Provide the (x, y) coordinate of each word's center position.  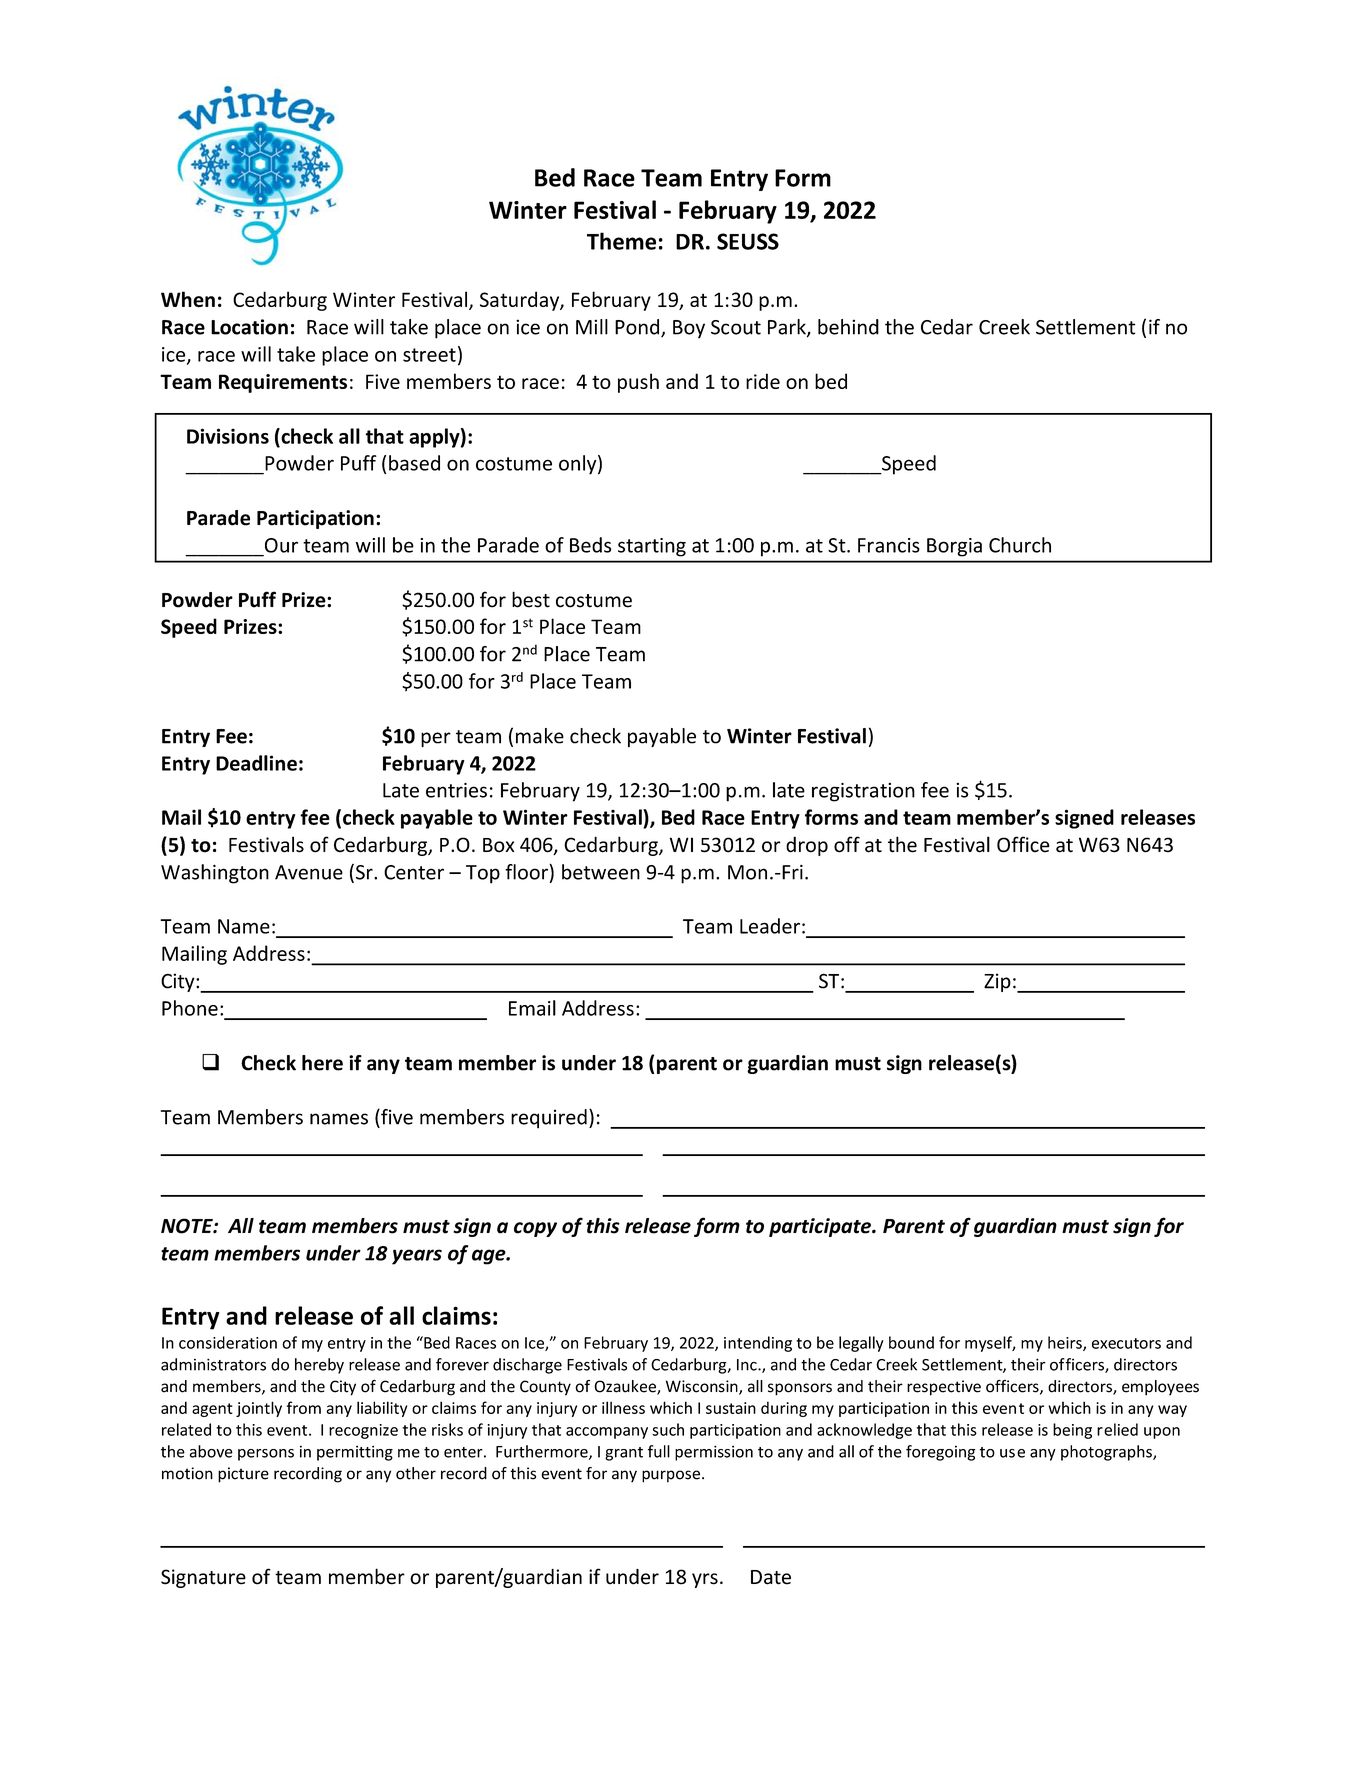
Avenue (309, 872)
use (1012, 1453)
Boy (689, 329)
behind (848, 327)
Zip (997, 982)
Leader (770, 926)
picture (243, 1475)
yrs (705, 1580)
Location (249, 327)
